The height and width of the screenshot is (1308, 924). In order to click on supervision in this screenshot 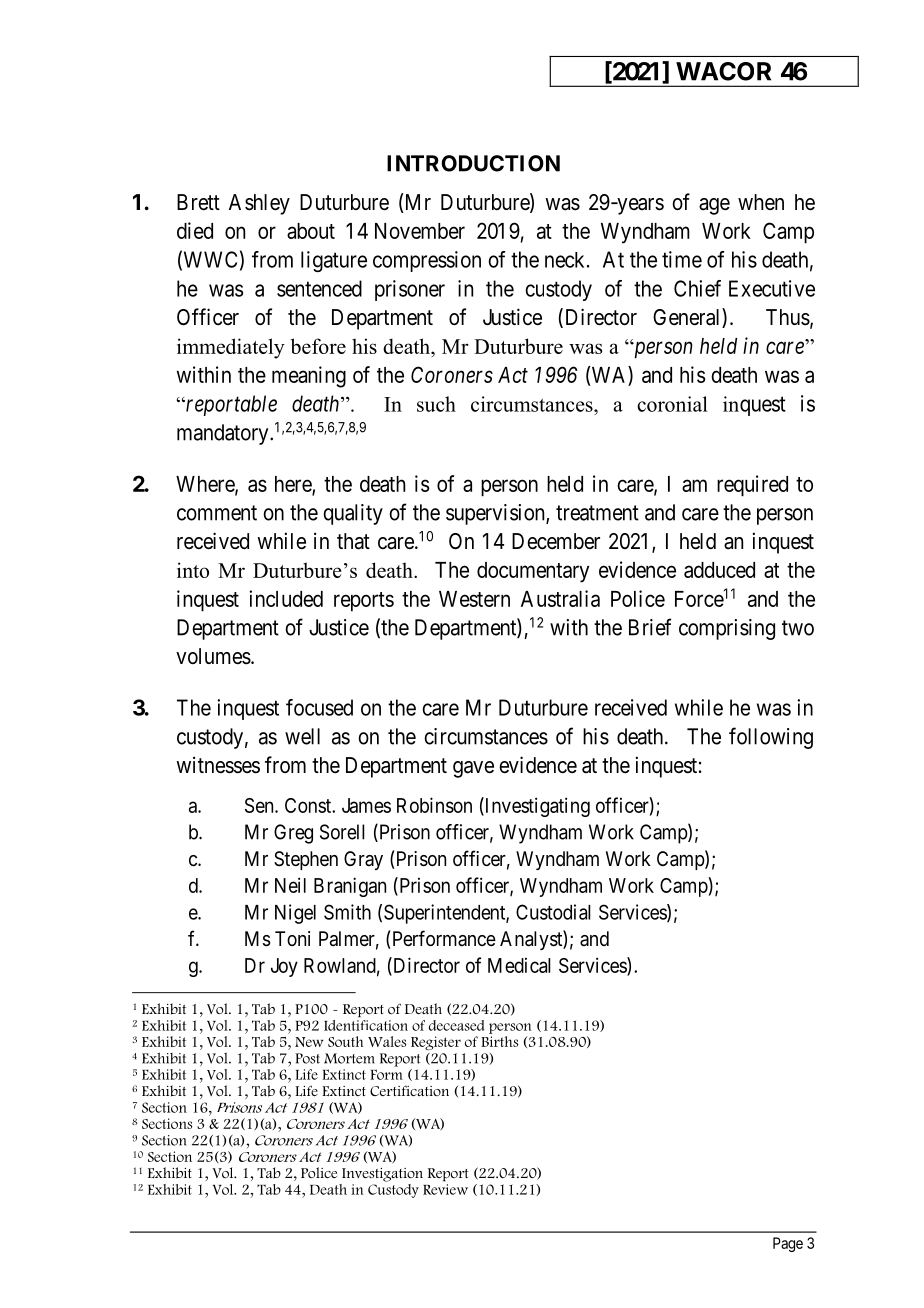, I will do `click(496, 514)`.
